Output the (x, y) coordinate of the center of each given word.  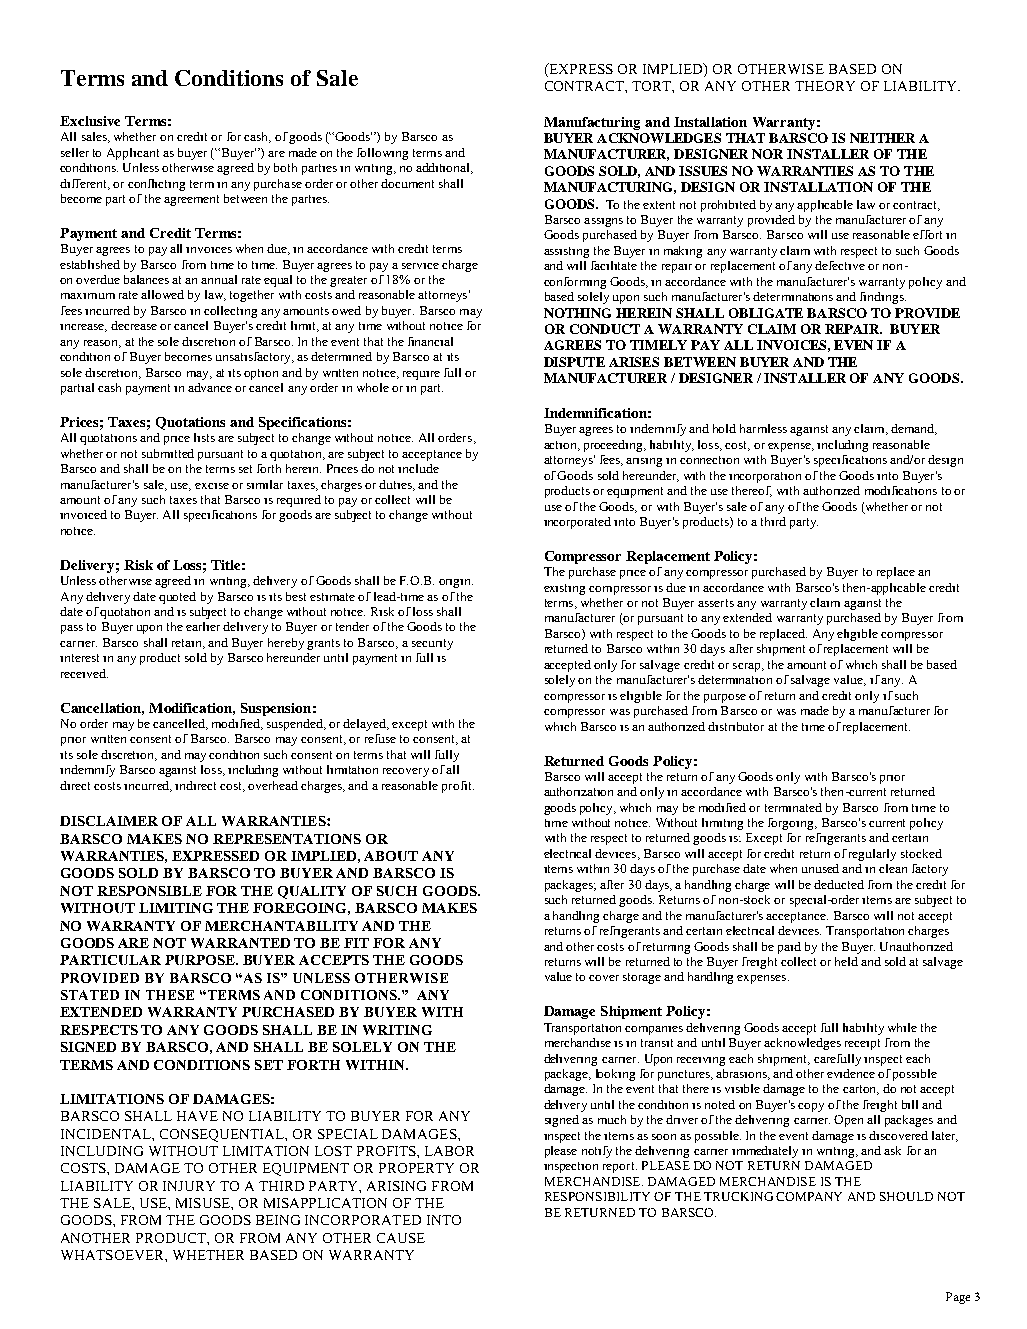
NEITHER (882, 138)
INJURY (189, 1186)
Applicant (133, 154)
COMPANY (809, 1196)
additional (444, 168)
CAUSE (401, 1238)
